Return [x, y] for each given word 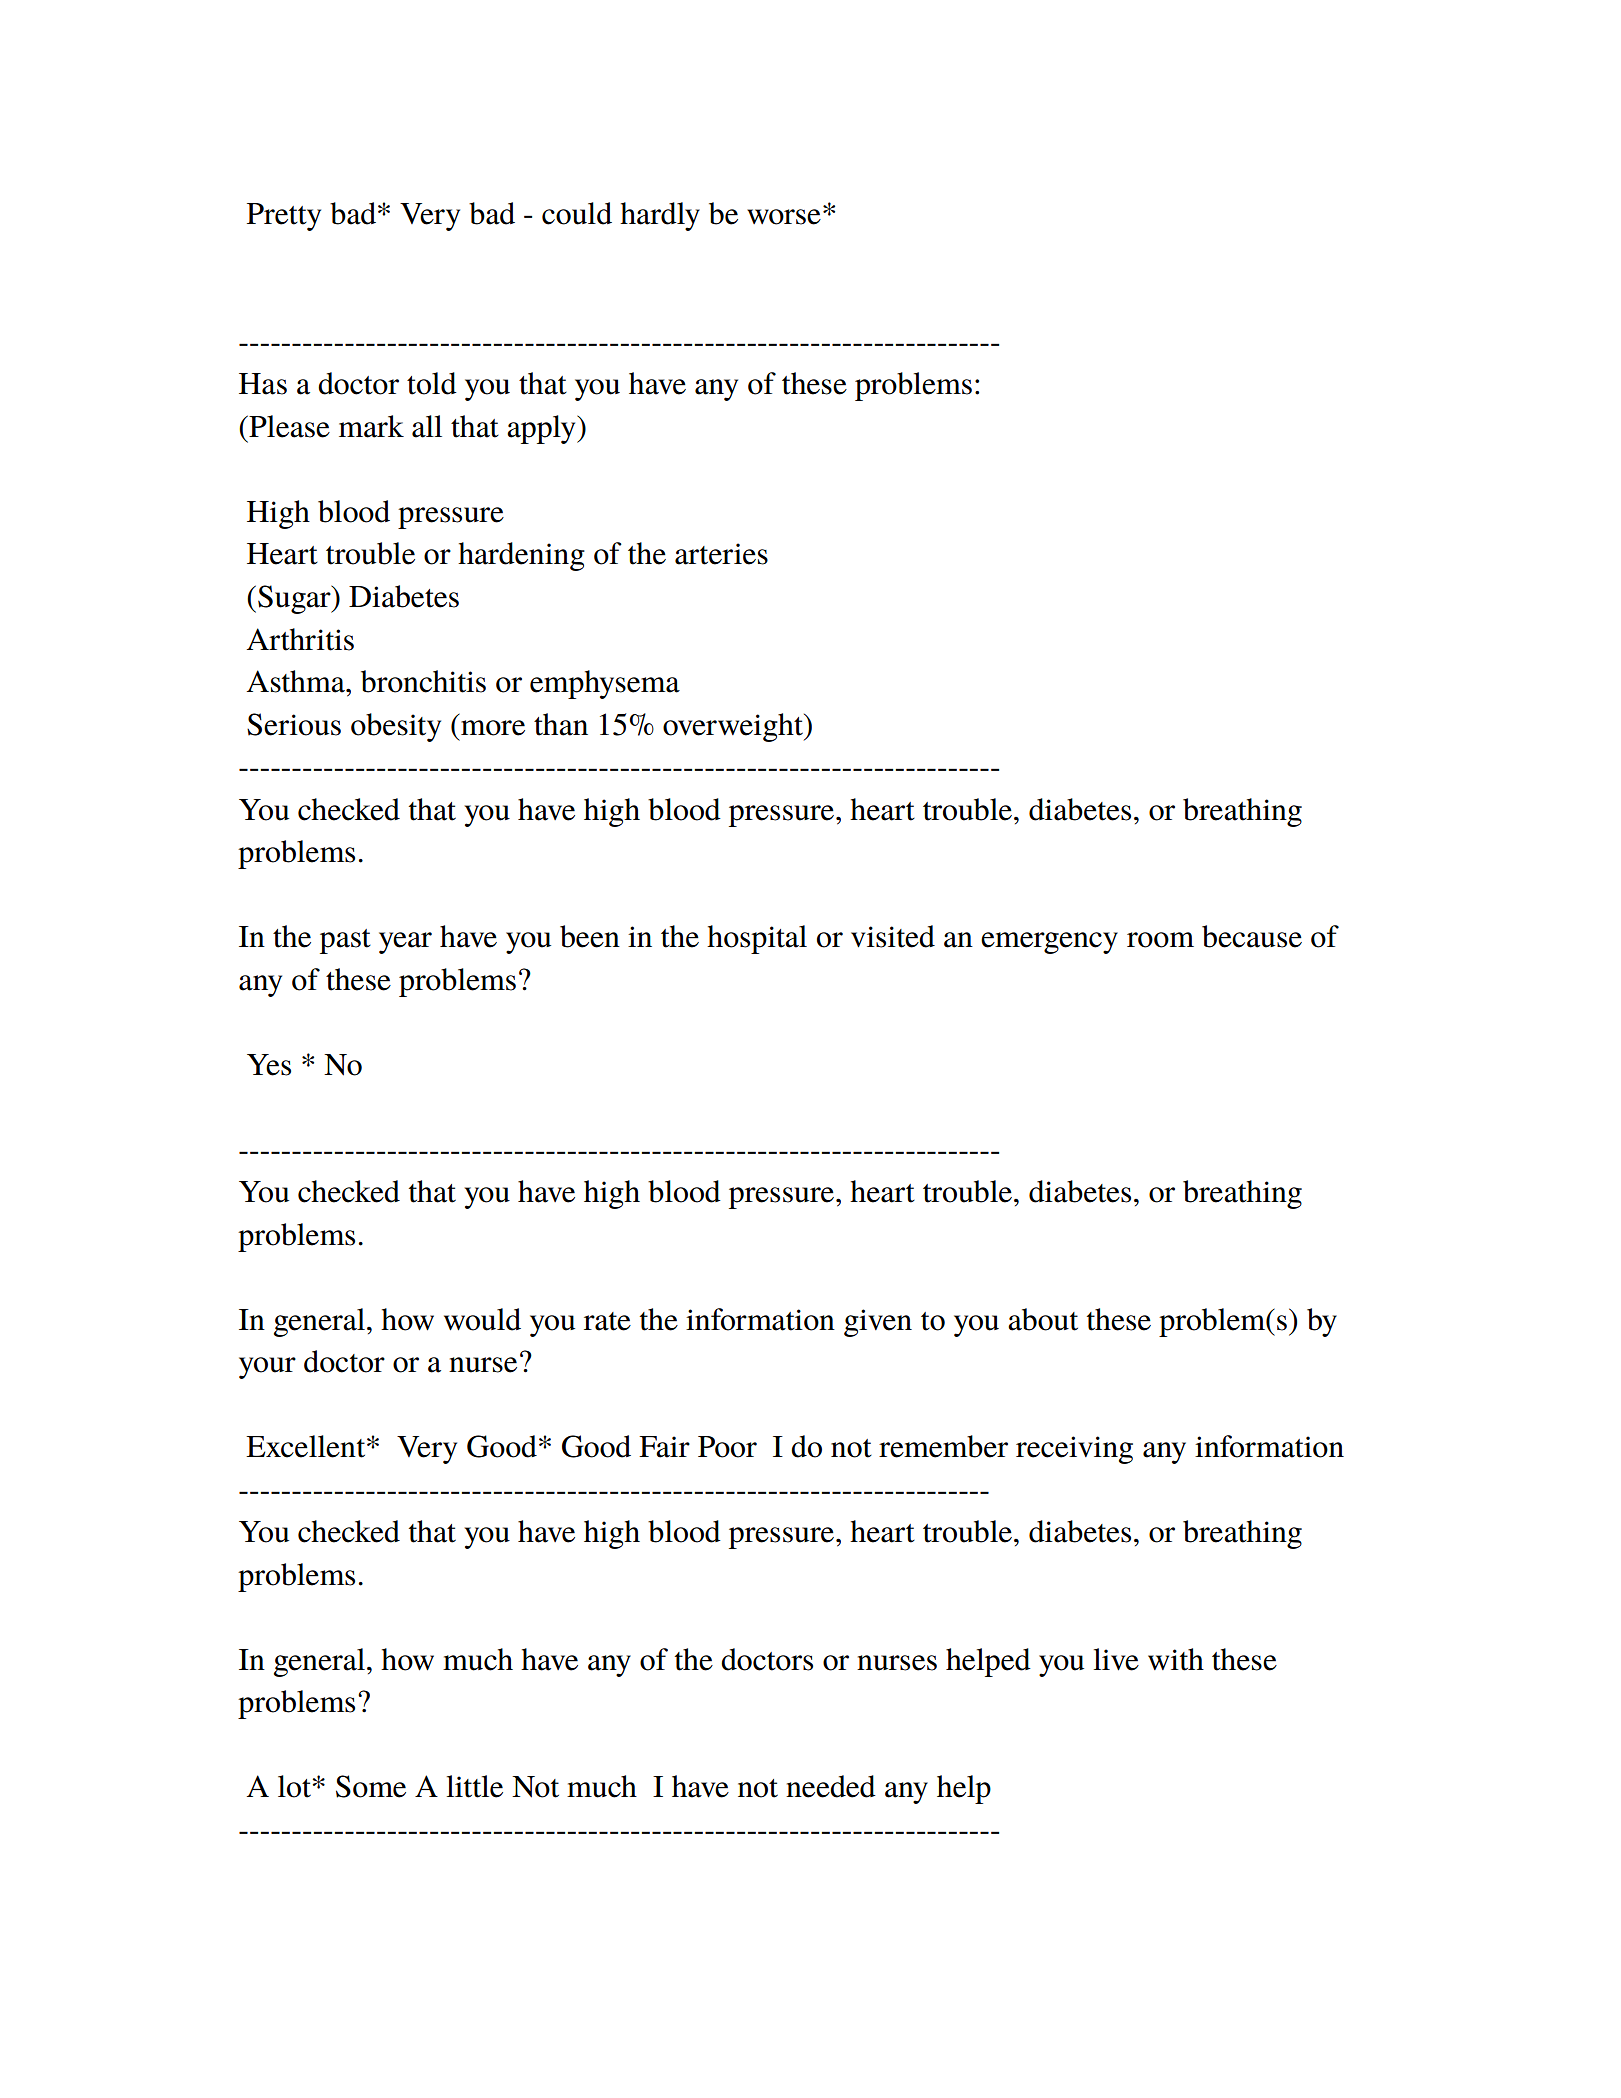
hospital [757, 939]
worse [784, 217]
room [1160, 940]
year [405, 943]
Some [371, 1786]
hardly [660, 216]
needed [831, 1786]
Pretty [284, 217]
